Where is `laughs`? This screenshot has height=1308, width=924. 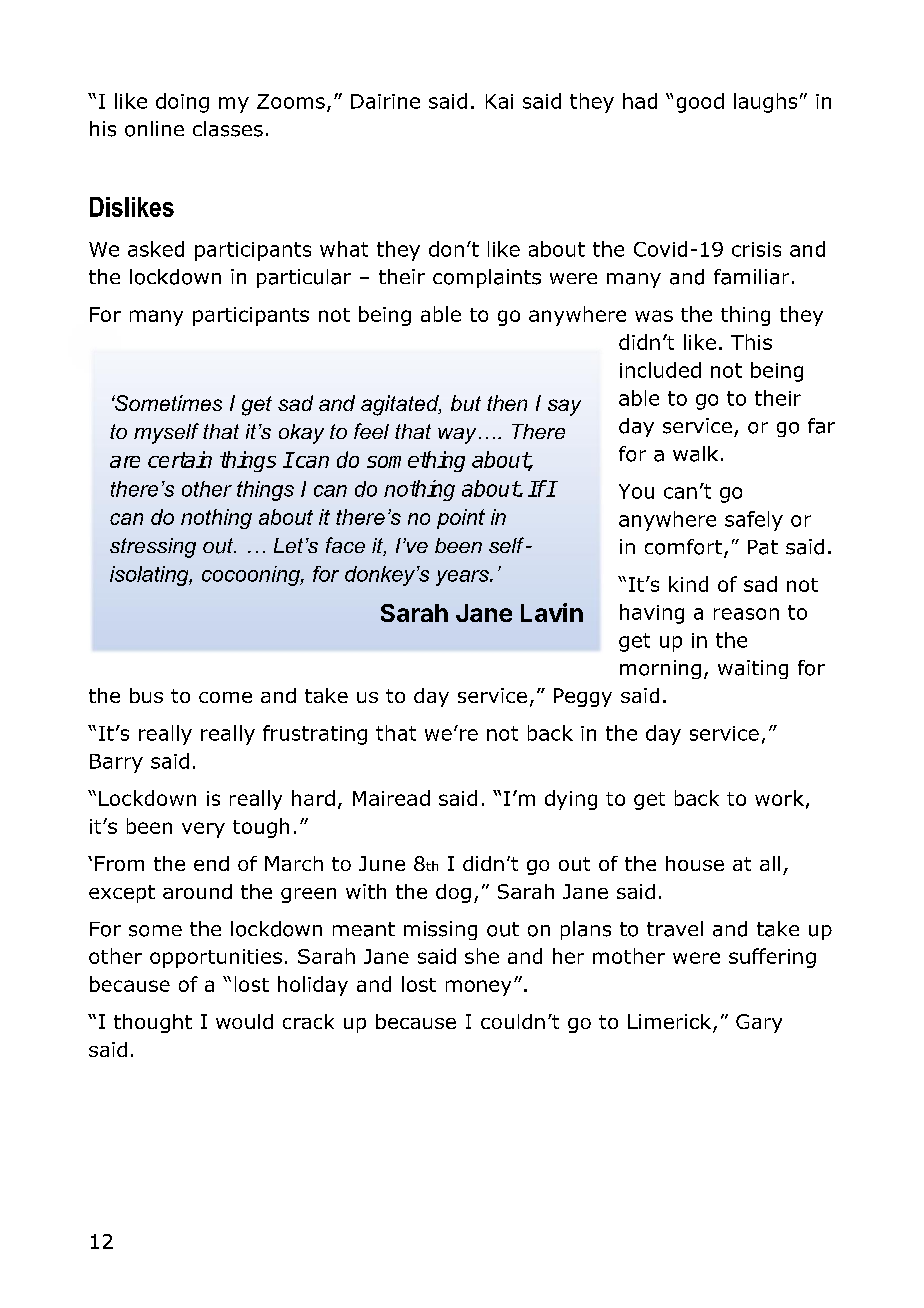 laughs is located at coordinates (765, 103).
